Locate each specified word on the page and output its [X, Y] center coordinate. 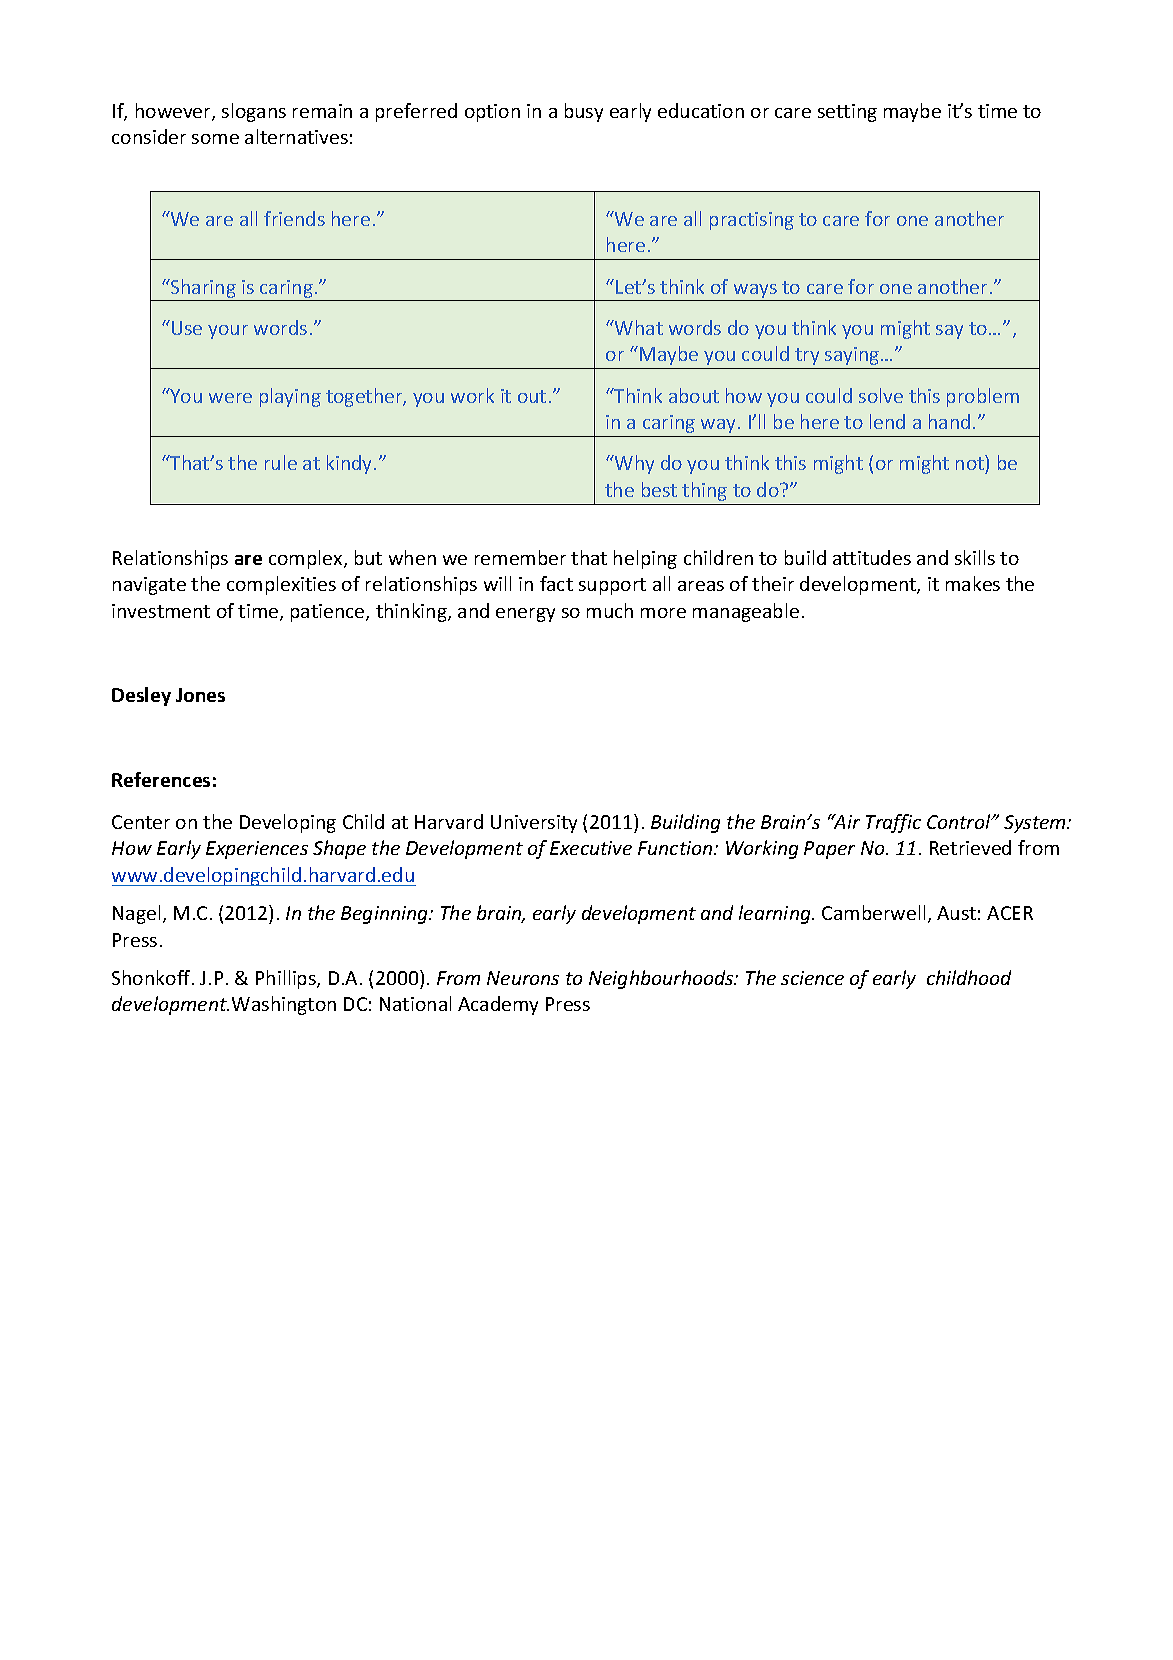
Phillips [287, 979]
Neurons [523, 978]
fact [556, 583]
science [812, 978]
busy [584, 112]
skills [975, 557]
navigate [149, 586]
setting [847, 113]
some [215, 139]
